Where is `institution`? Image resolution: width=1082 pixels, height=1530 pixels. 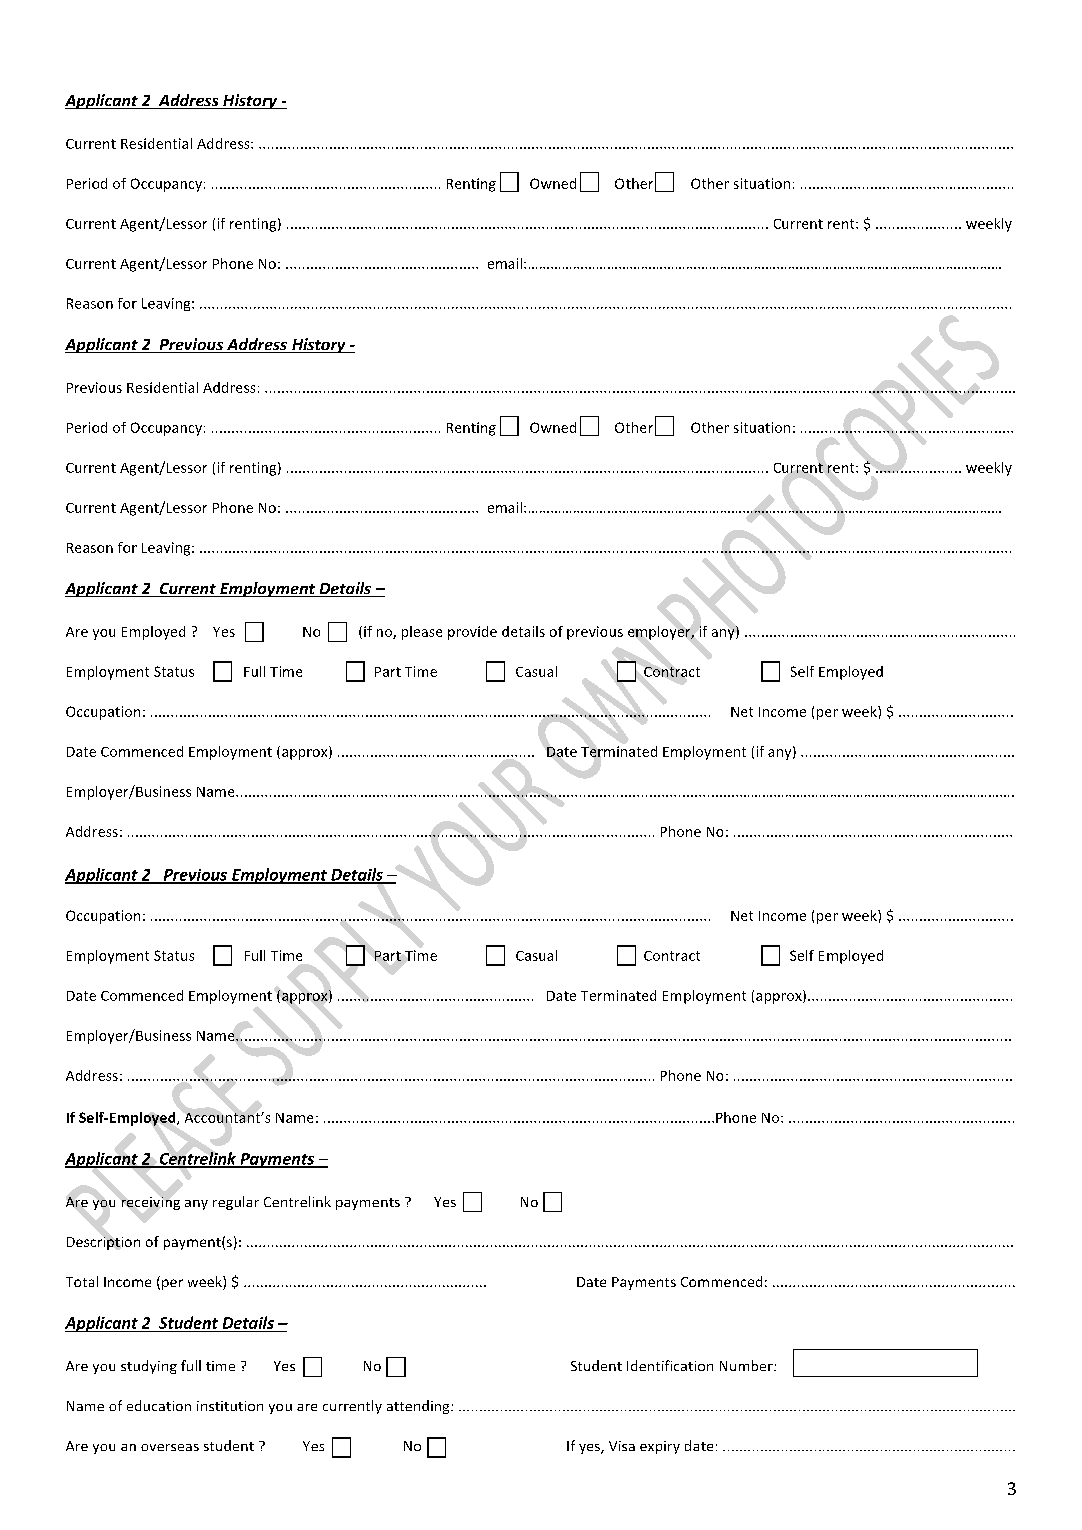
institution is located at coordinates (230, 1406).
